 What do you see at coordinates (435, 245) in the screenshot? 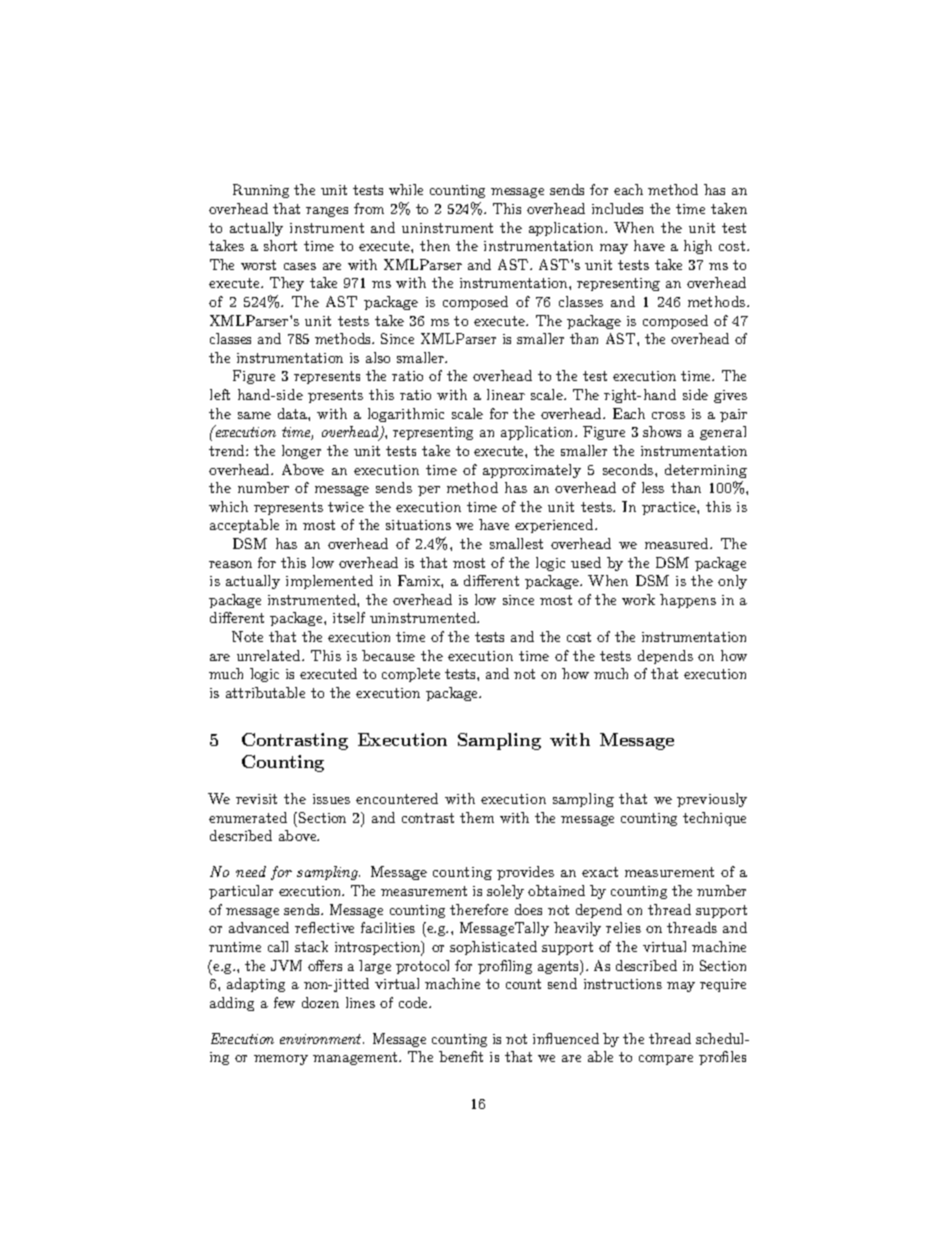
I see `then` at bounding box center [435, 245].
